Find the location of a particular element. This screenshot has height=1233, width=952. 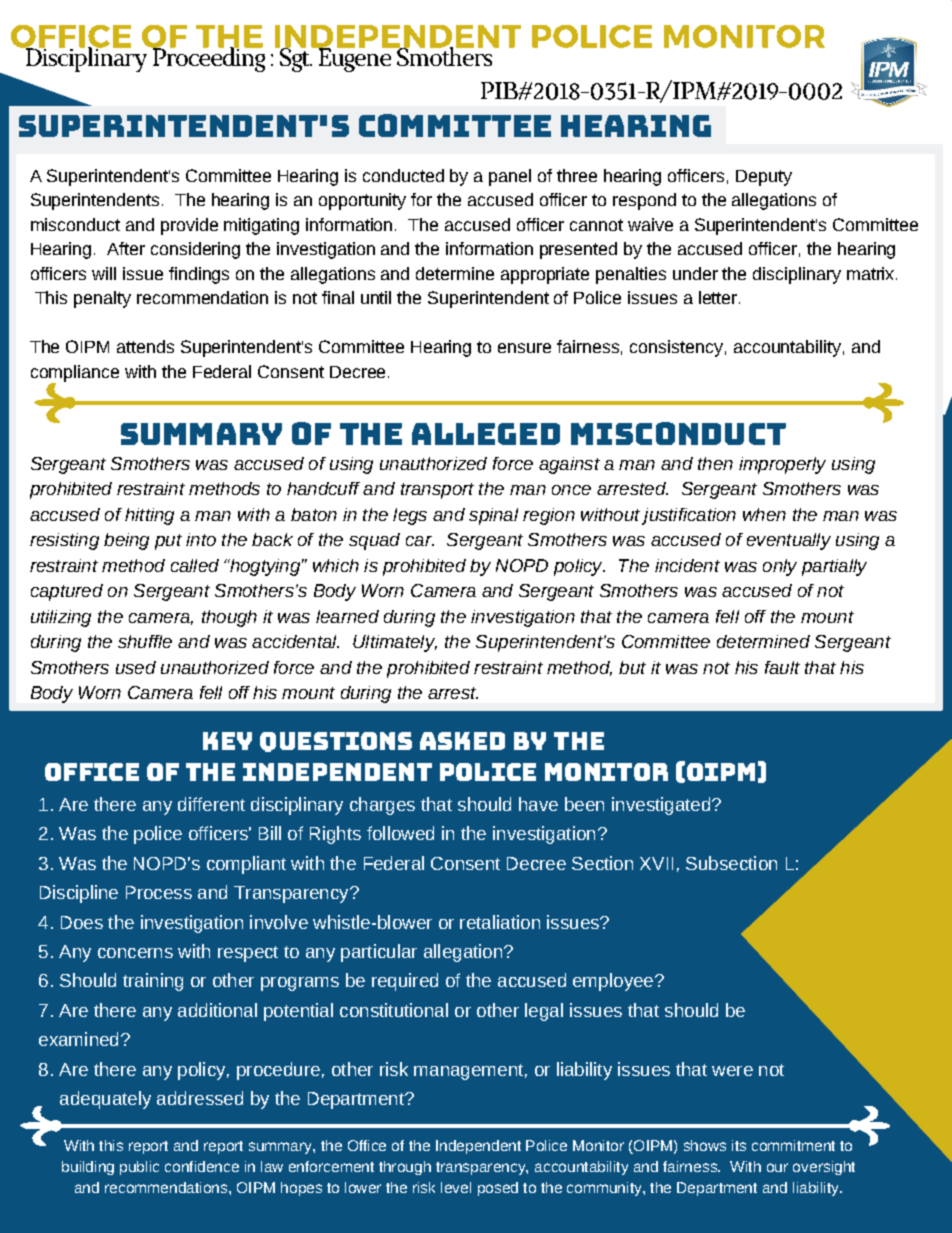

panel is located at coordinates (510, 177).
